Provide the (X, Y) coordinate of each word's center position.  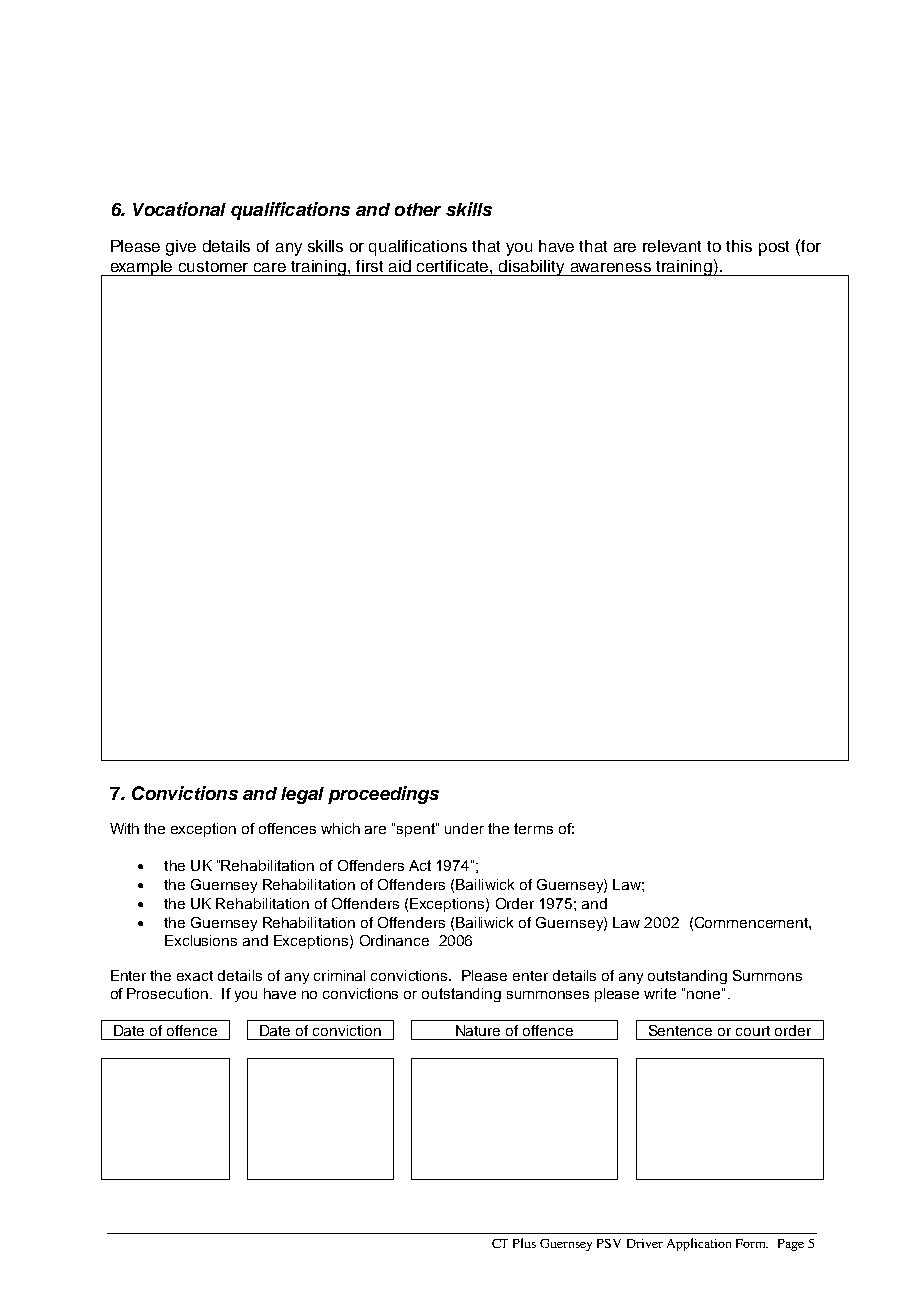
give (181, 248)
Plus (524, 1243)
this (739, 246)
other (418, 209)
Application (699, 1244)
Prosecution (167, 993)
